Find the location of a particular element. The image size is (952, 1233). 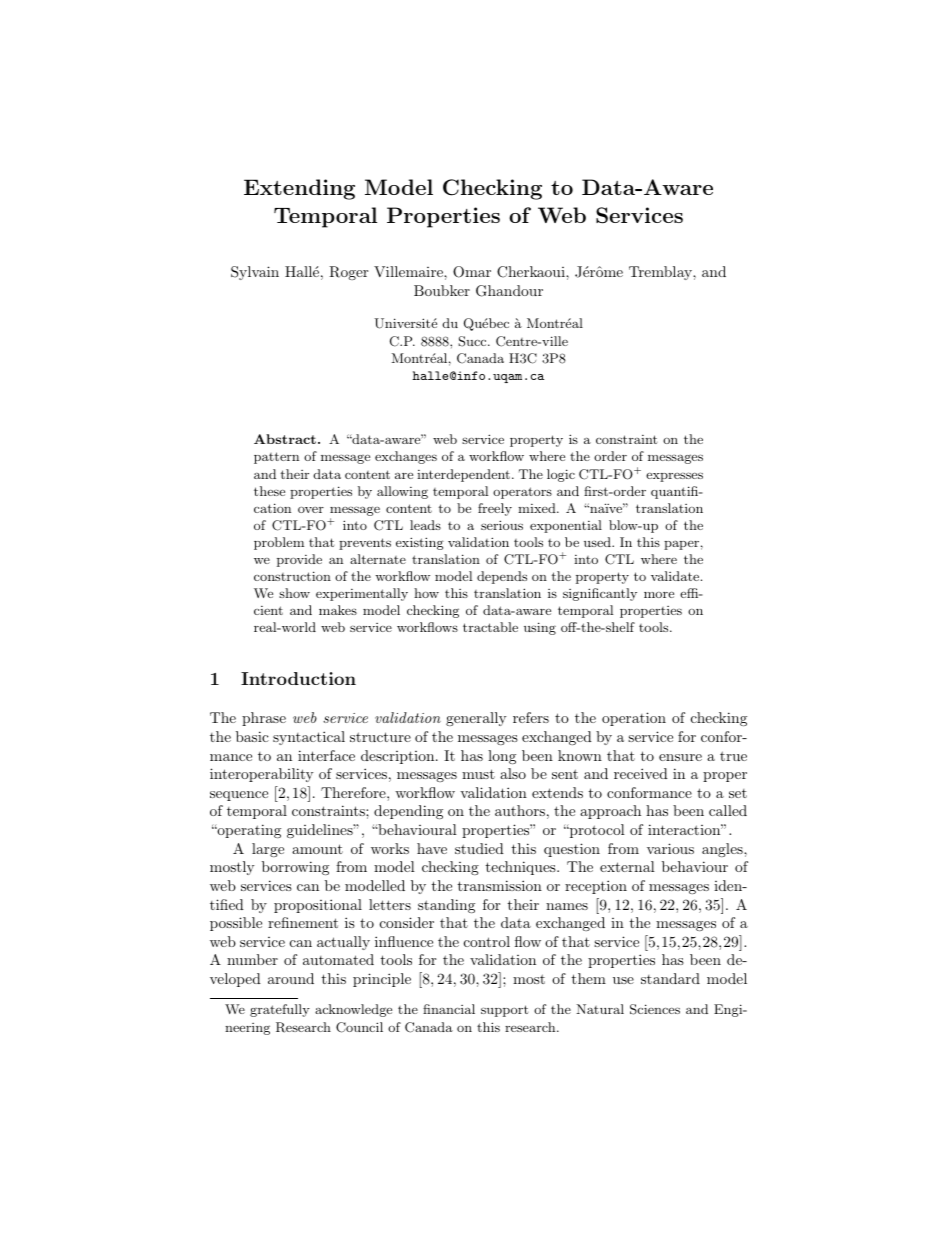

Extending is located at coordinates (299, 189).
